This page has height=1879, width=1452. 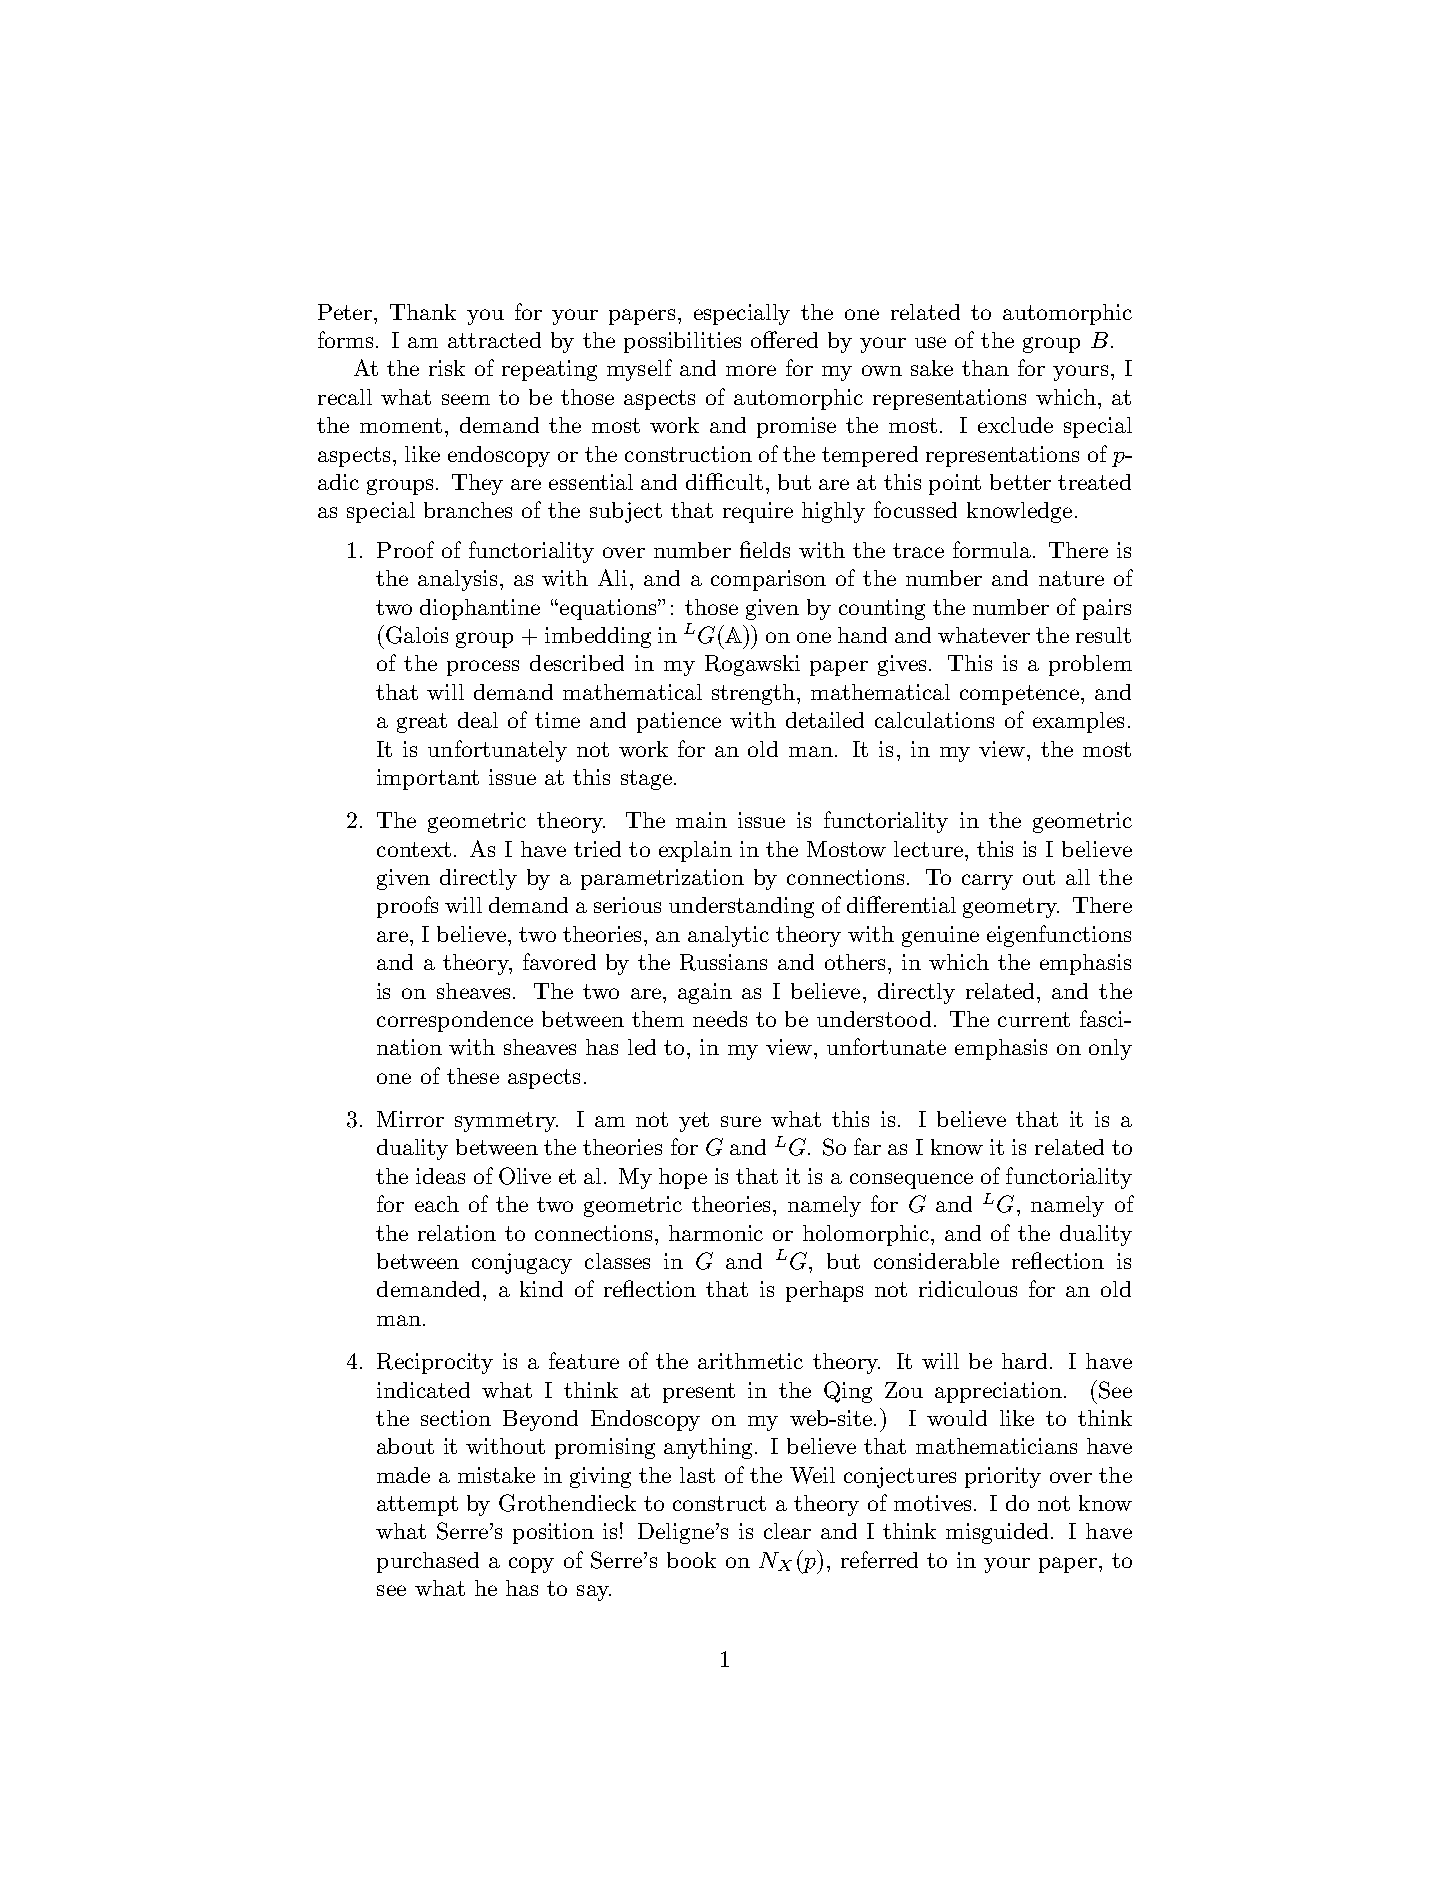 What do you see at coordinates (428, 1562) in the page?
I see `purchased` at bounding box center [428, 1562].
